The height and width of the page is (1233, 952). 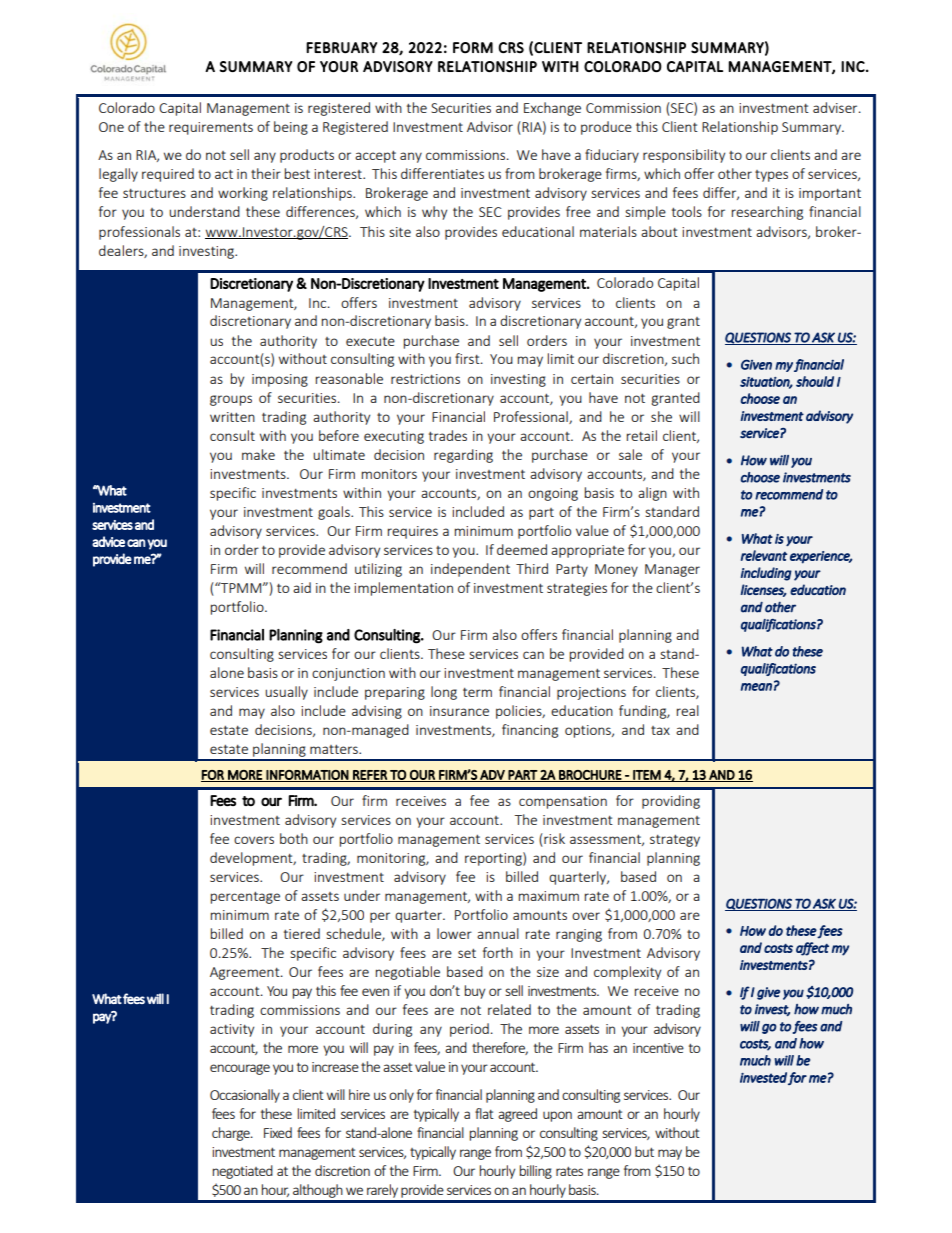 I want to click on charge, so click(x=232, y=1134).
